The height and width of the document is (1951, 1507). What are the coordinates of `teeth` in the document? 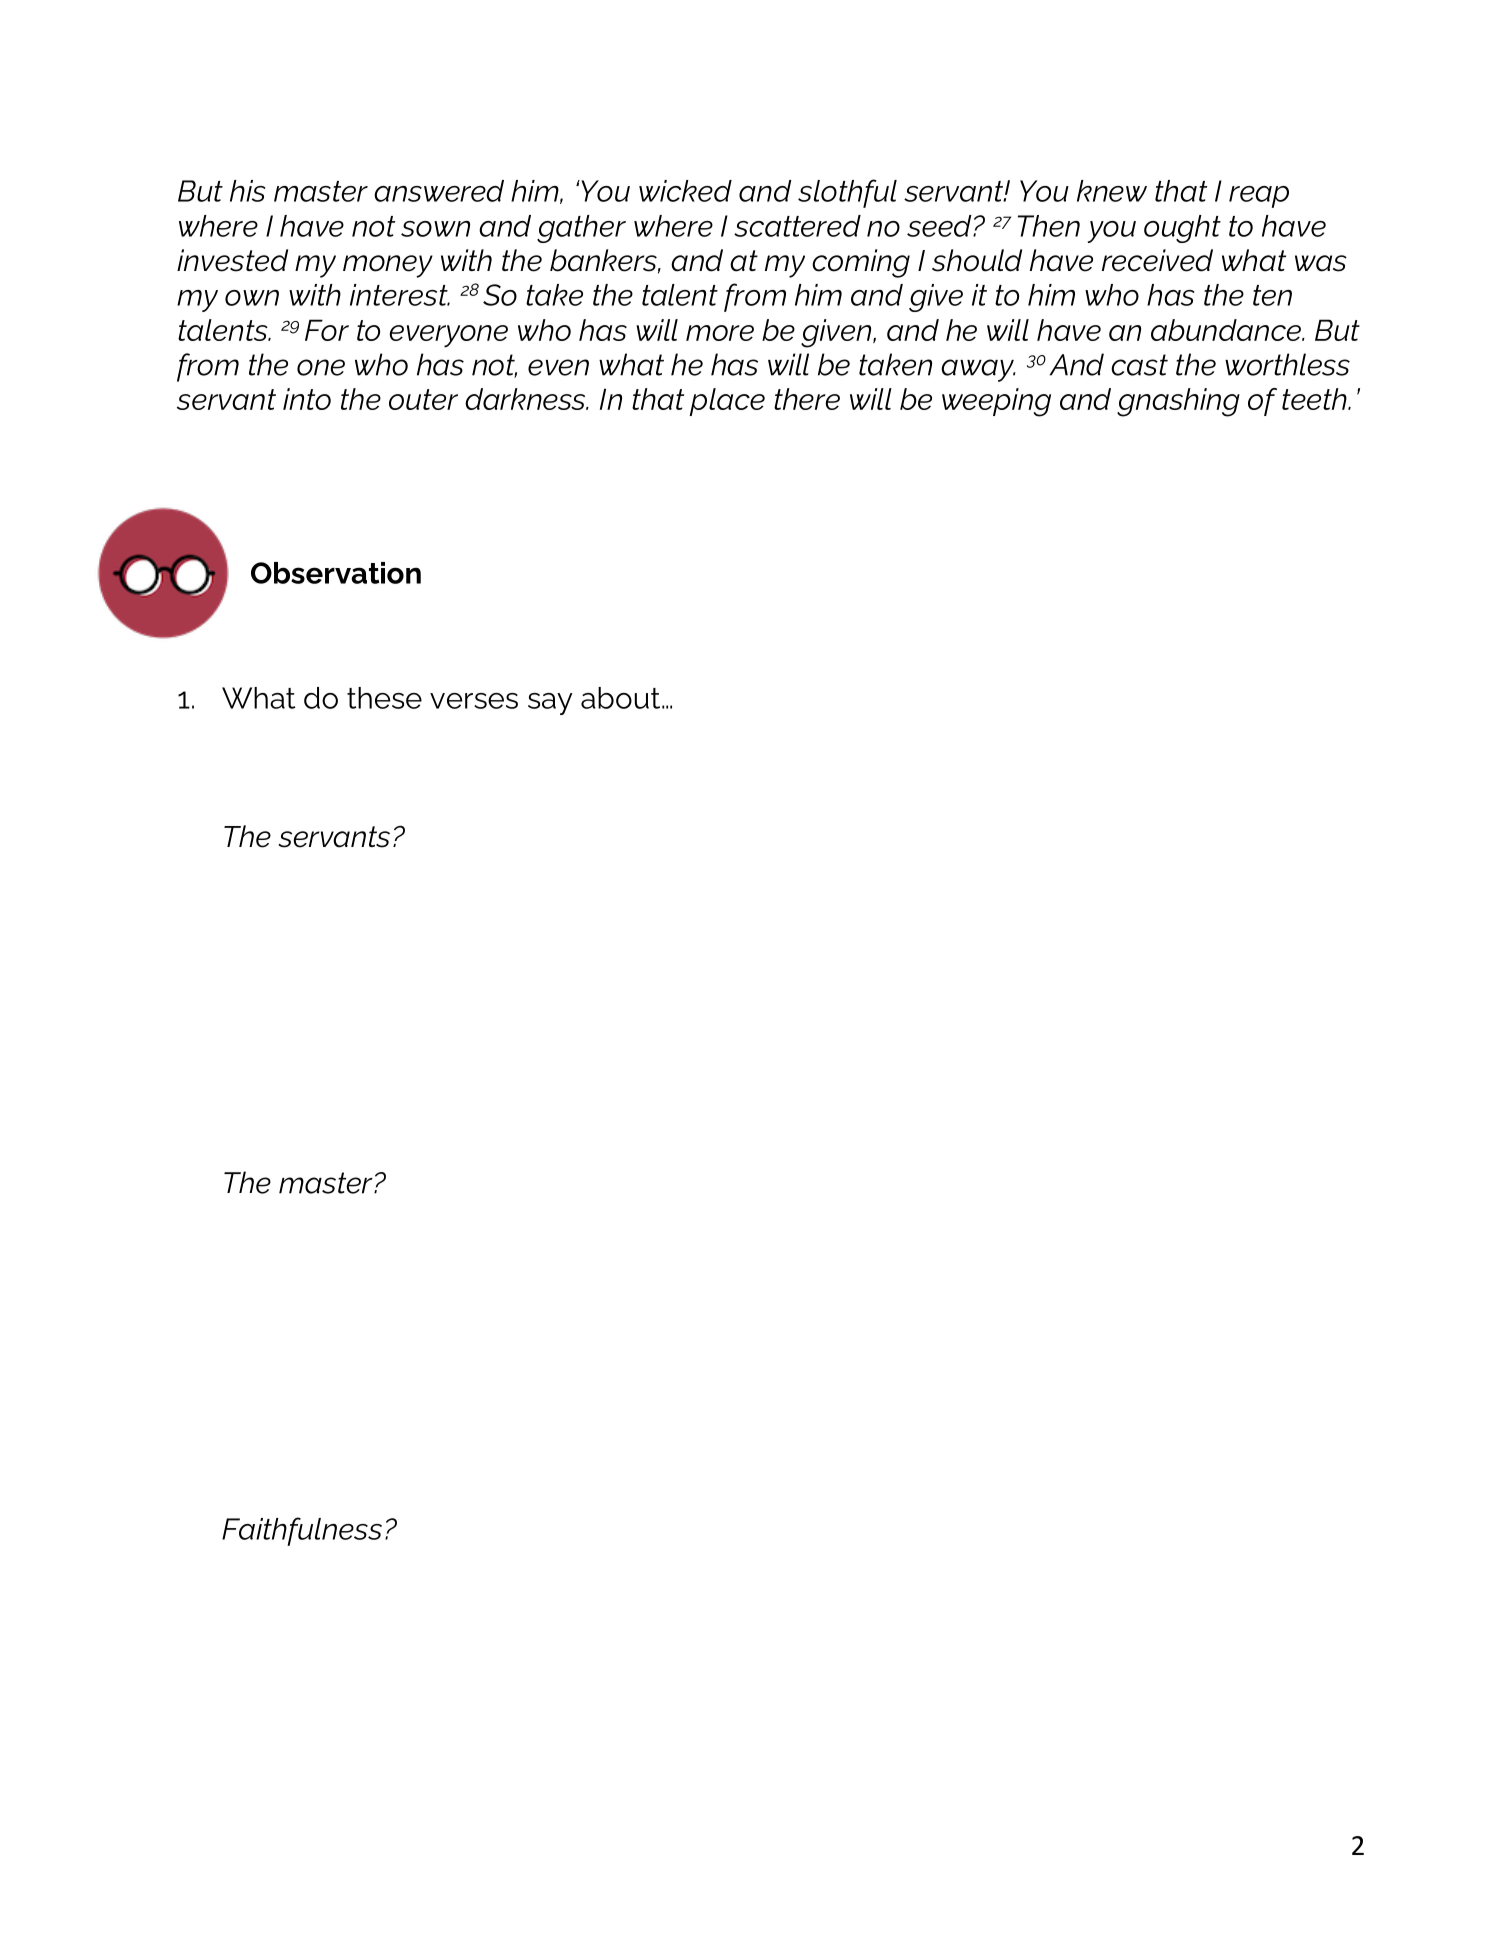 It's located at (1315, 399).
